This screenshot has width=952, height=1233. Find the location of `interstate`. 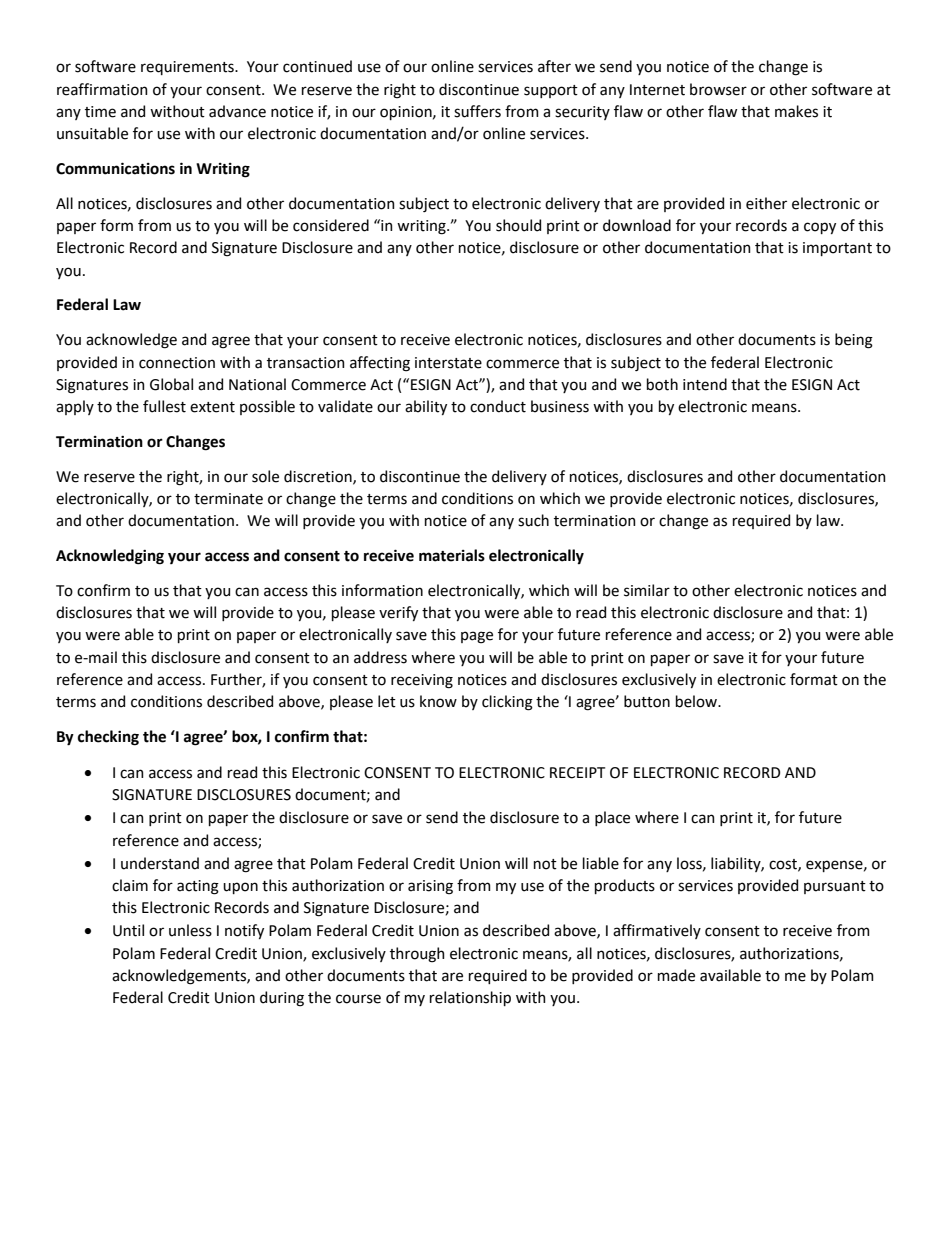

interstate is located at coordinates (448, 363).
